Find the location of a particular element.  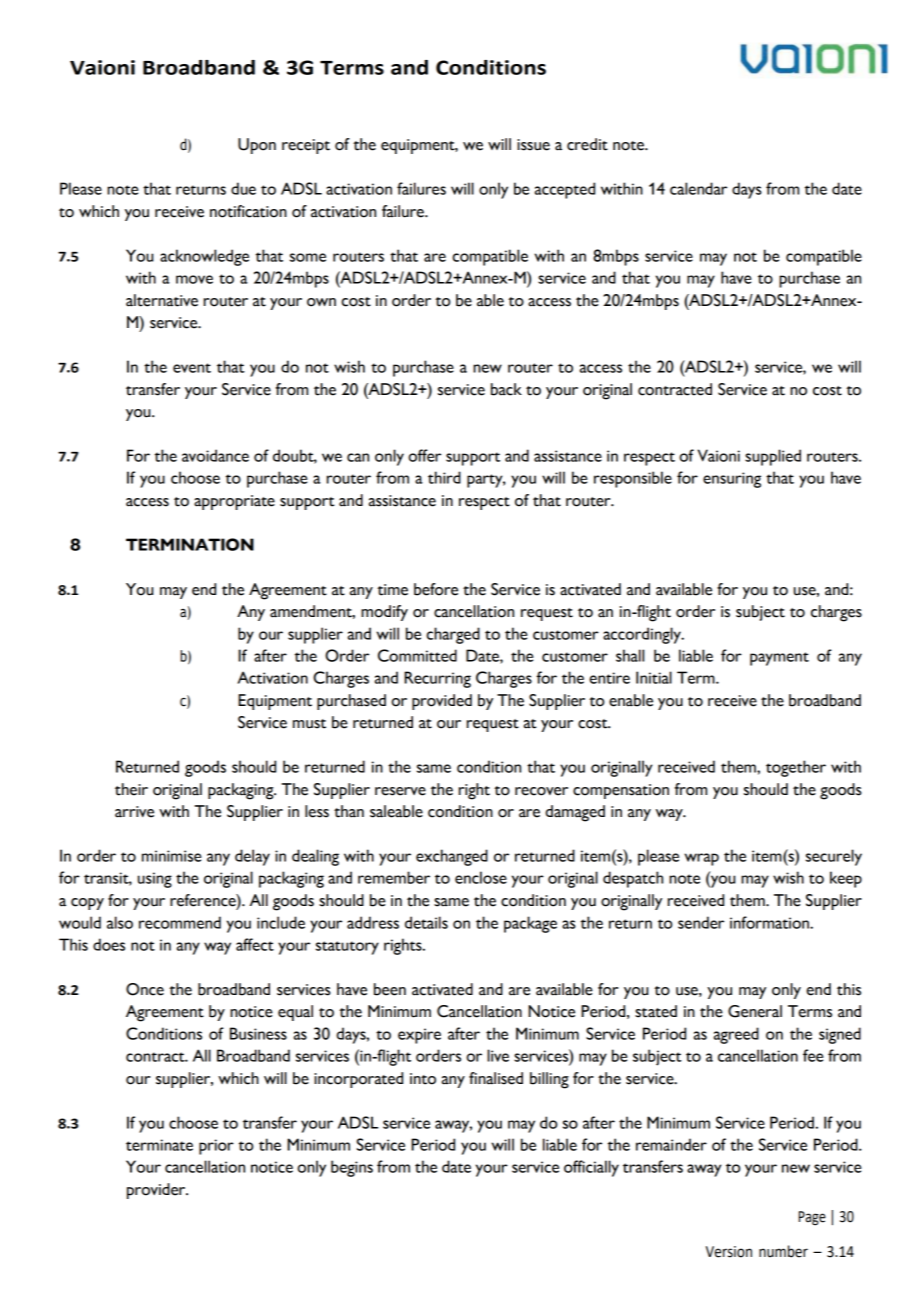

appropriate is located at coordinates (234, 502).
